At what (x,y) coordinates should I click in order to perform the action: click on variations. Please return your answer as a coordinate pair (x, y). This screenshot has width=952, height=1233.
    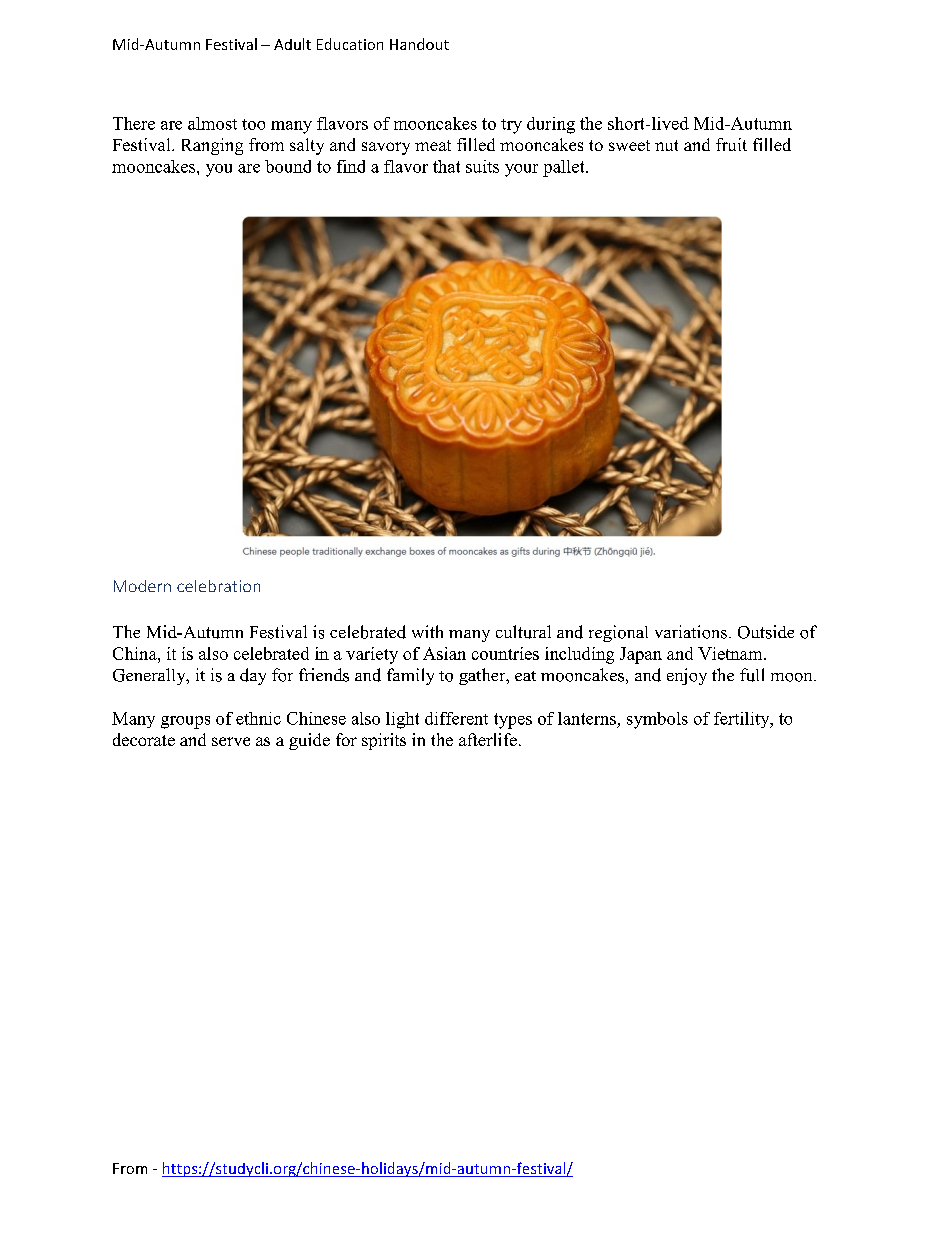
    Looking at the image, I should click on (691, 632).
